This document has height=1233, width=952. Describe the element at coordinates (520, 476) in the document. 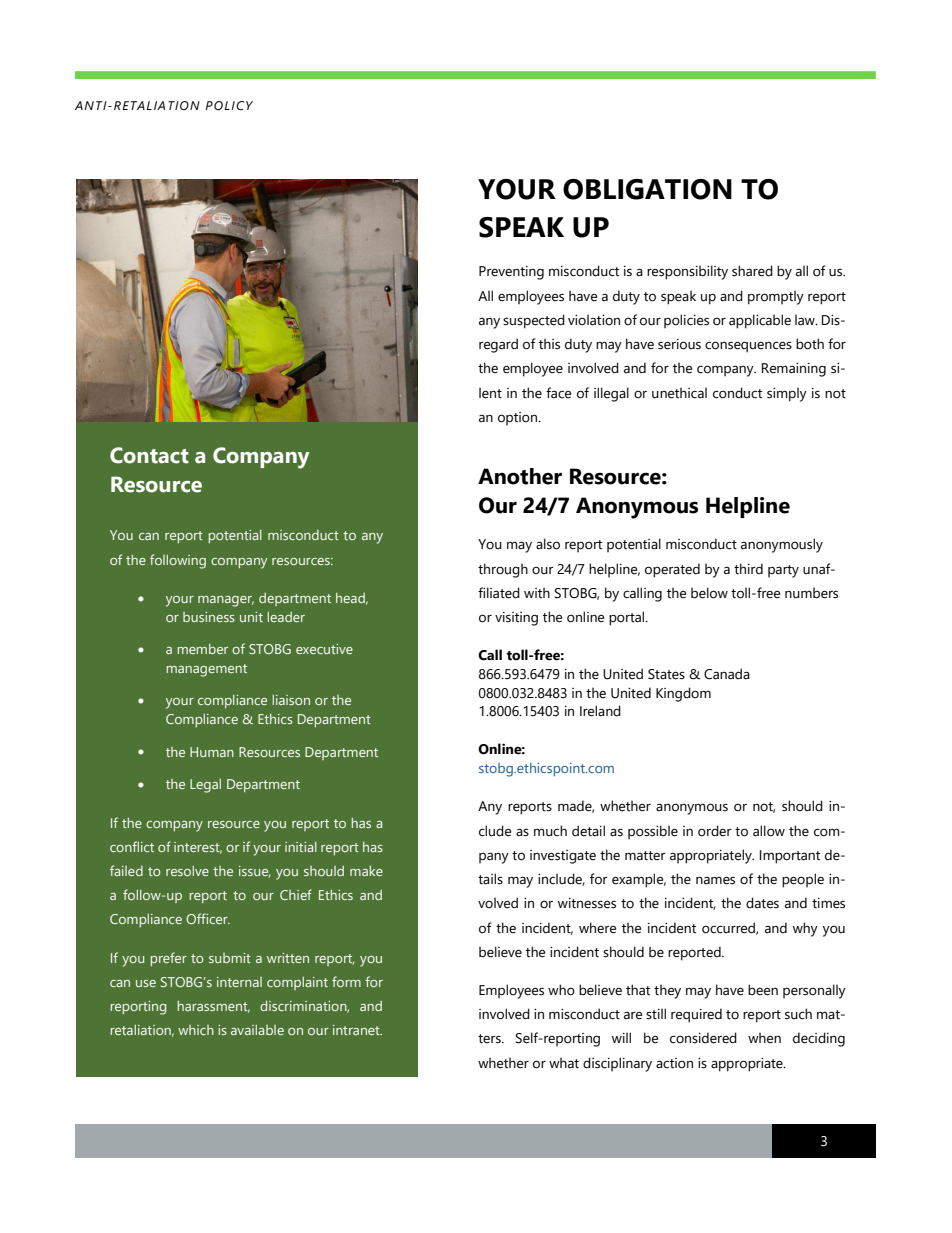

I see `Another` at that location.
